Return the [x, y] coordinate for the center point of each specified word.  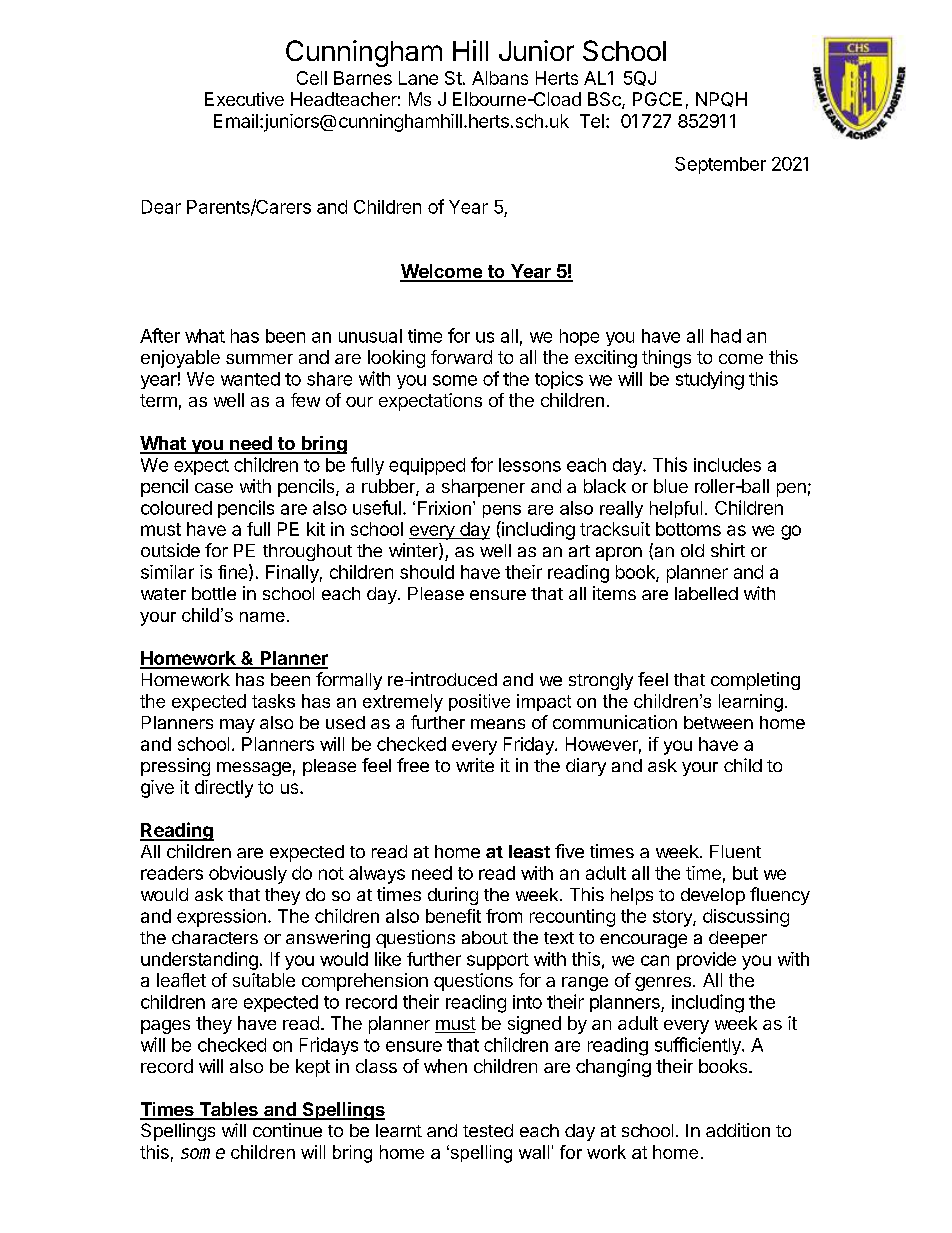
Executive [244, 99]
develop [713, 896]
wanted [250, 379]
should [427, 572]
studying [710, 380]
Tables [228, 1110]
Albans [500, 78]
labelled [706, 593]
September [720, 165]
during [453, 896]
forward [461, 357]
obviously [248, 875]
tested [488, 1130]
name [262, 617]
